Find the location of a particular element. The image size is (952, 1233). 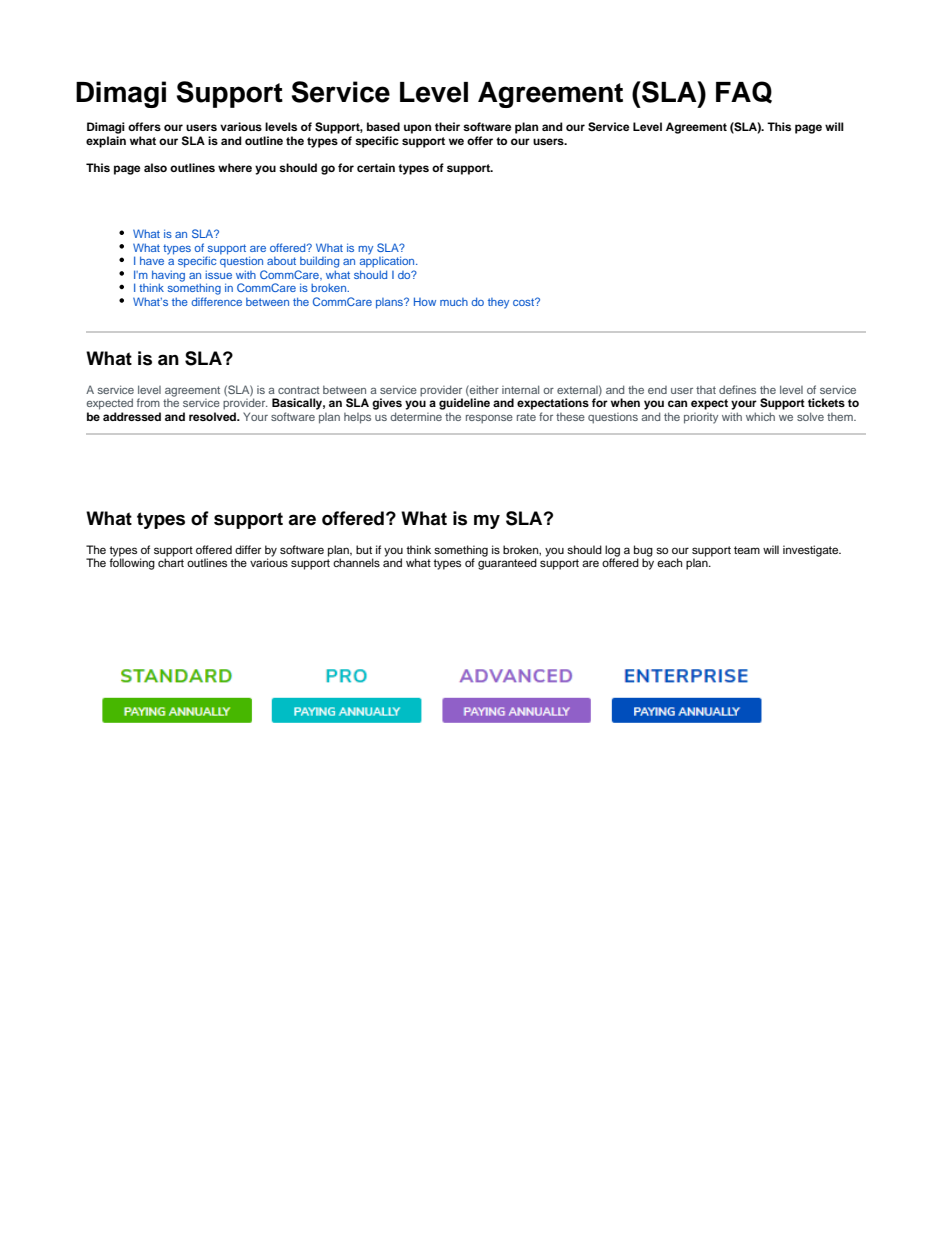

which is located at coordinates (760, 416).
